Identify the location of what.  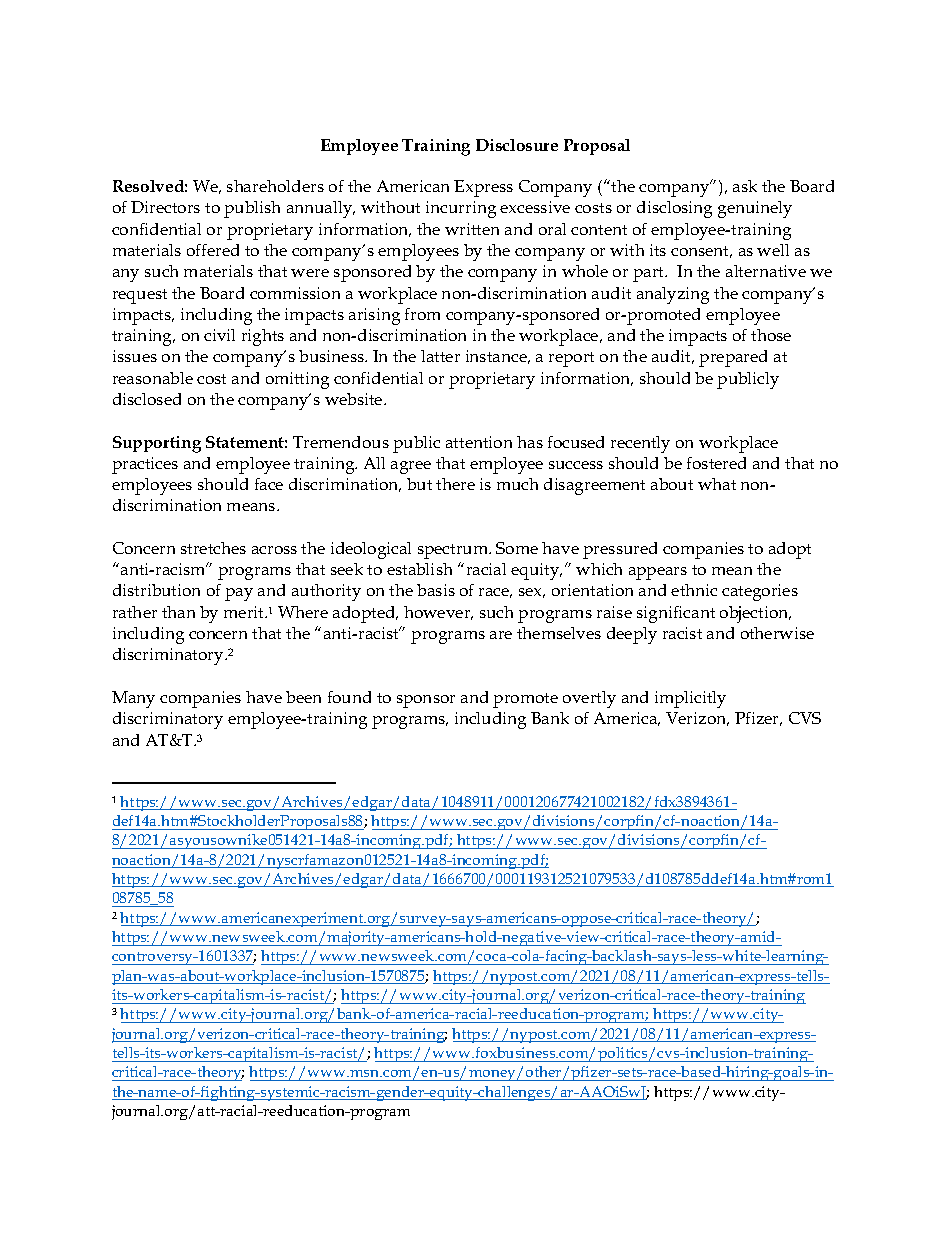
(717, 484).
